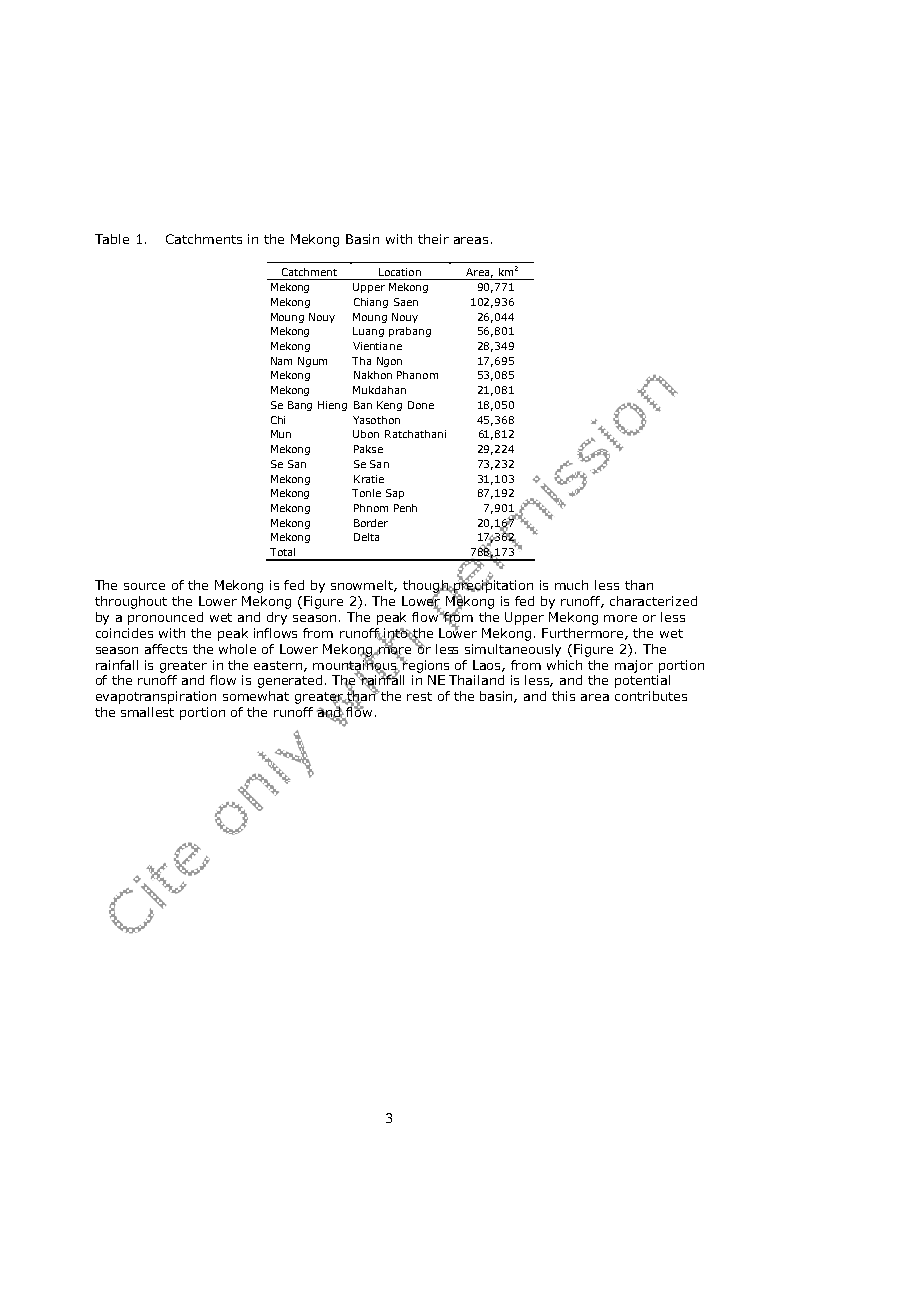  What do you see at coordinates (389, 362) in the page?
I see `Ngon` at bounding box center [389, 362].
